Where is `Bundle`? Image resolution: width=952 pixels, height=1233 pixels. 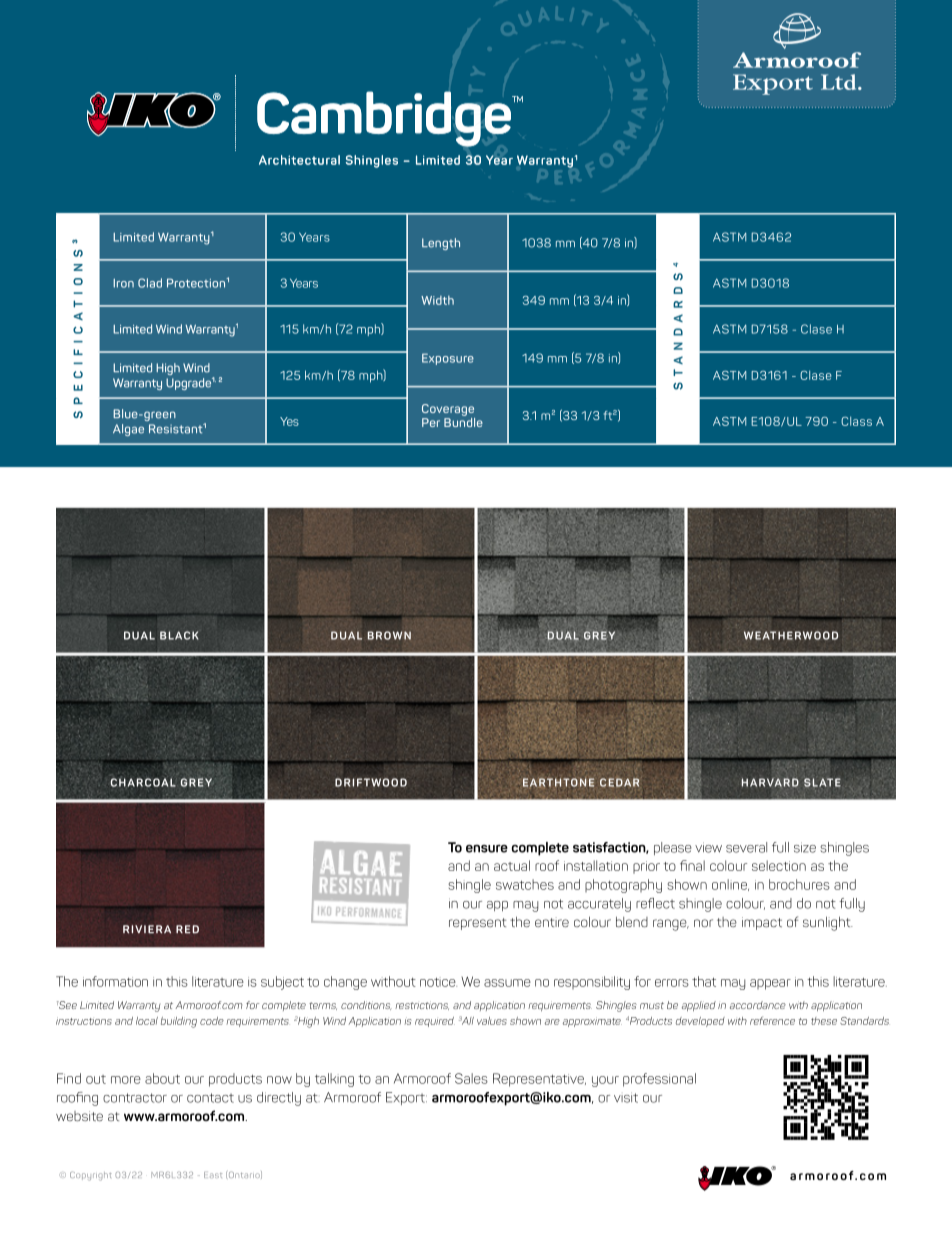 Bundle is located at coordinates (463, 421).
